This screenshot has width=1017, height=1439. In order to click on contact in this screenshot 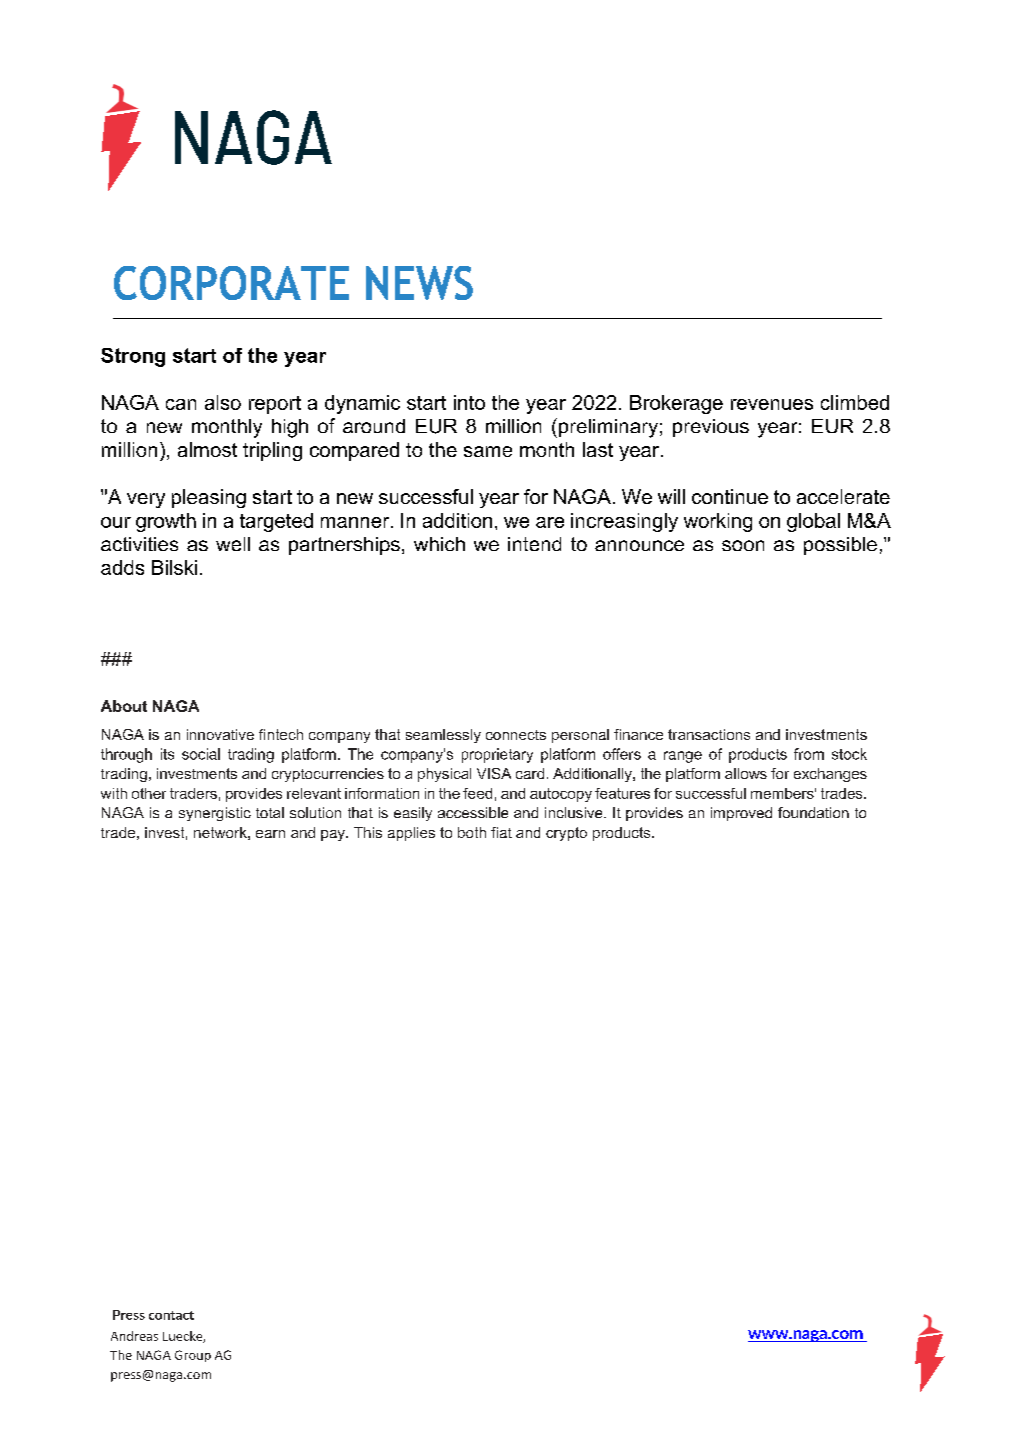, I will do `click(171, 1315)`.
